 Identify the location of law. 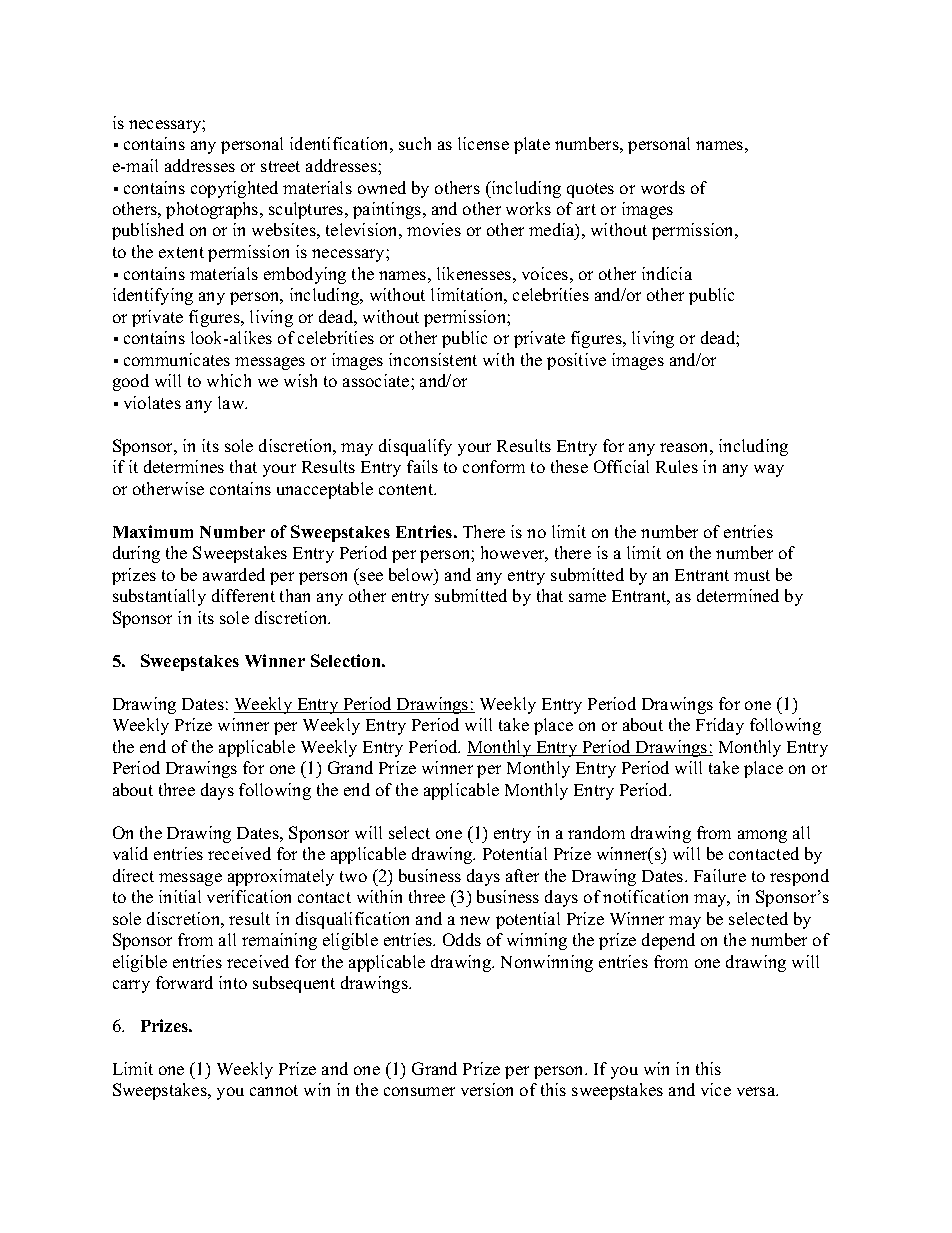
(232, 402).
